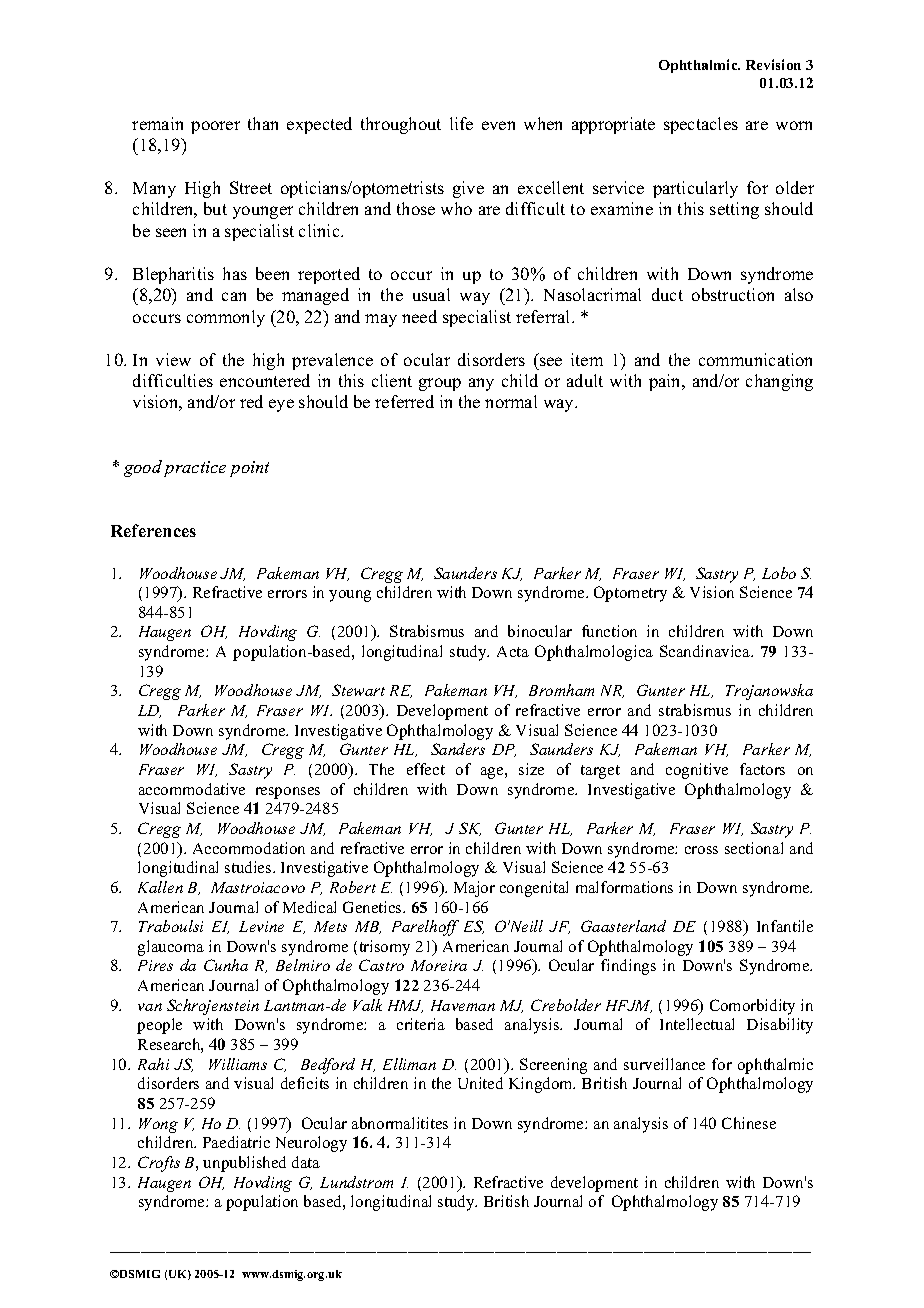 The height and width of the image is (1308, 924). I want to click on Chinese, so click(749, 1123).
